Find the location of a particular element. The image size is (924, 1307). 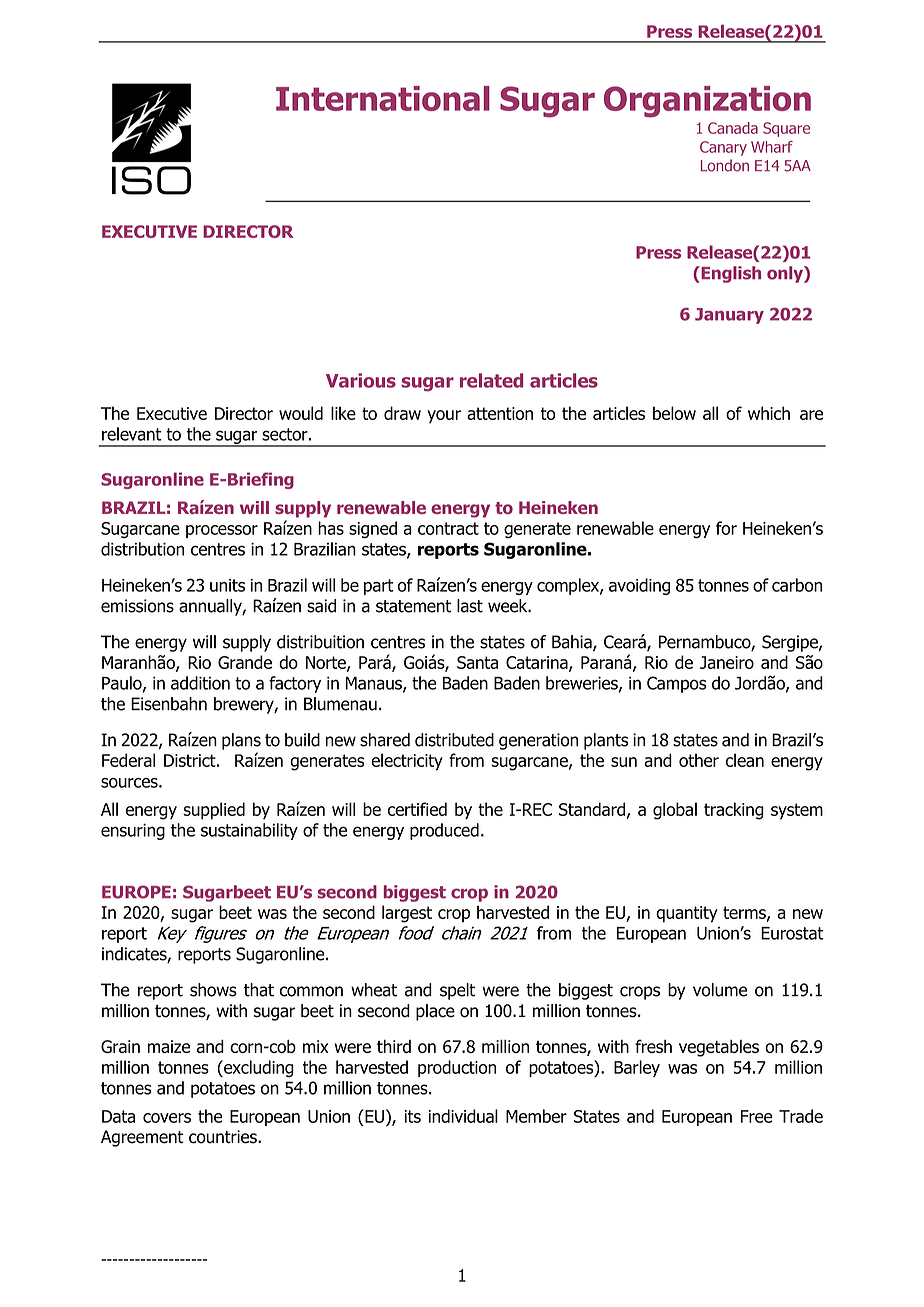

individual is located at coordinates (463, 1116).
